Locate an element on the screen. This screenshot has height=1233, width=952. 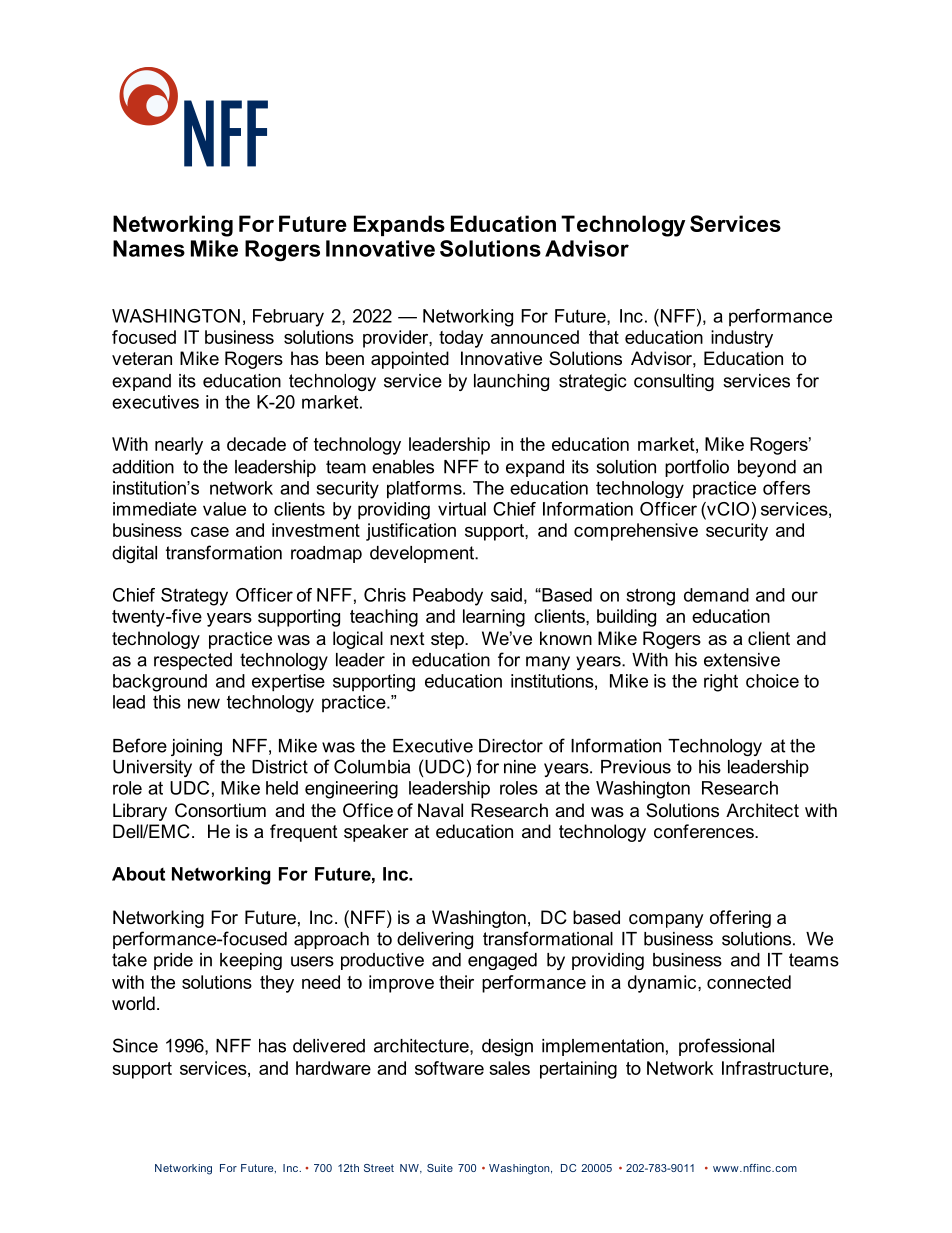
professional is located at coordinates (726, 1047).
